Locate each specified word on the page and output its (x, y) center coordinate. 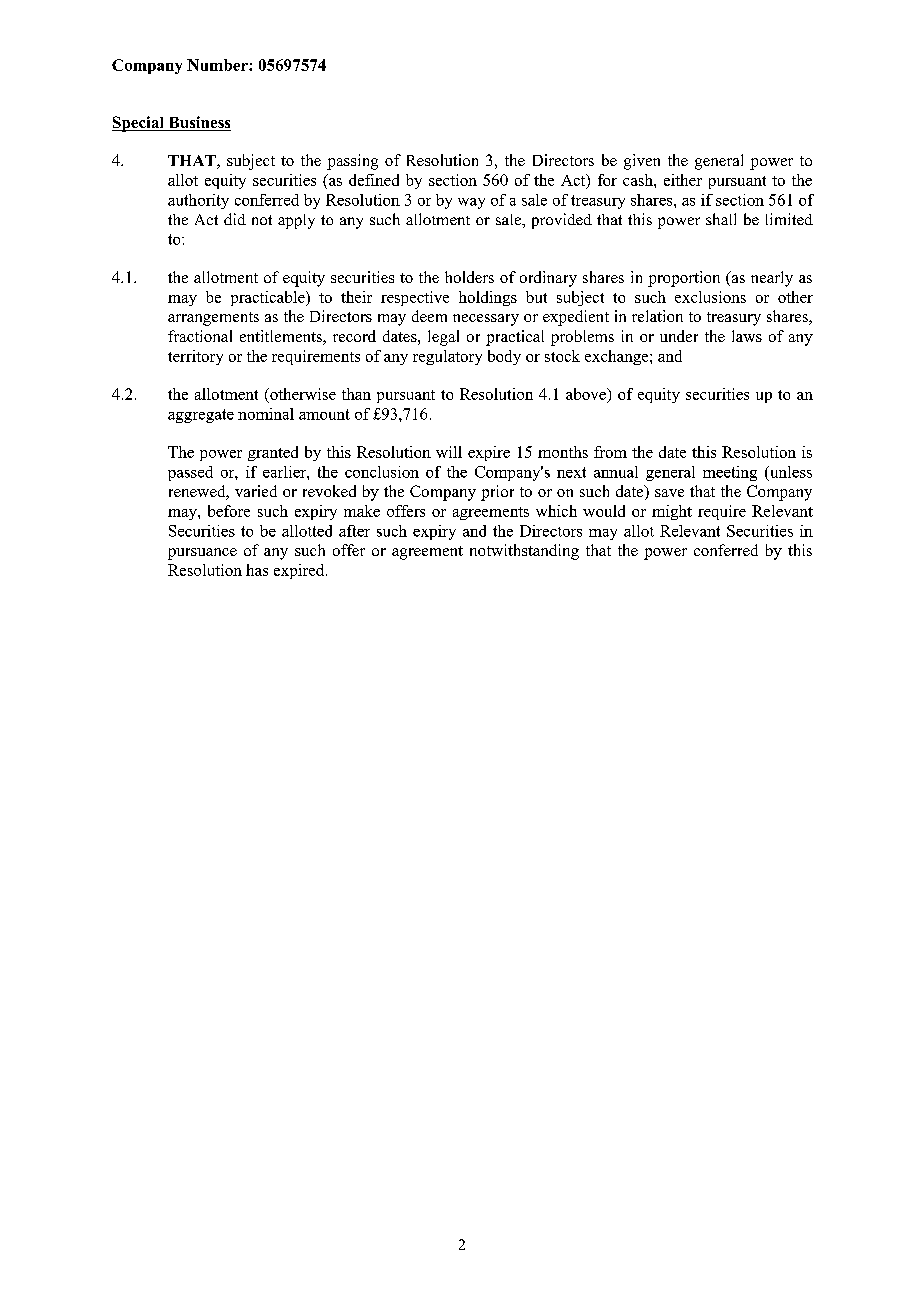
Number (218, 65)
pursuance (202, 554)
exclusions (710, 297)
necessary (486, 320)
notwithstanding (524, 552)
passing (352, 162)
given (642, 162)
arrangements (213, 319)
